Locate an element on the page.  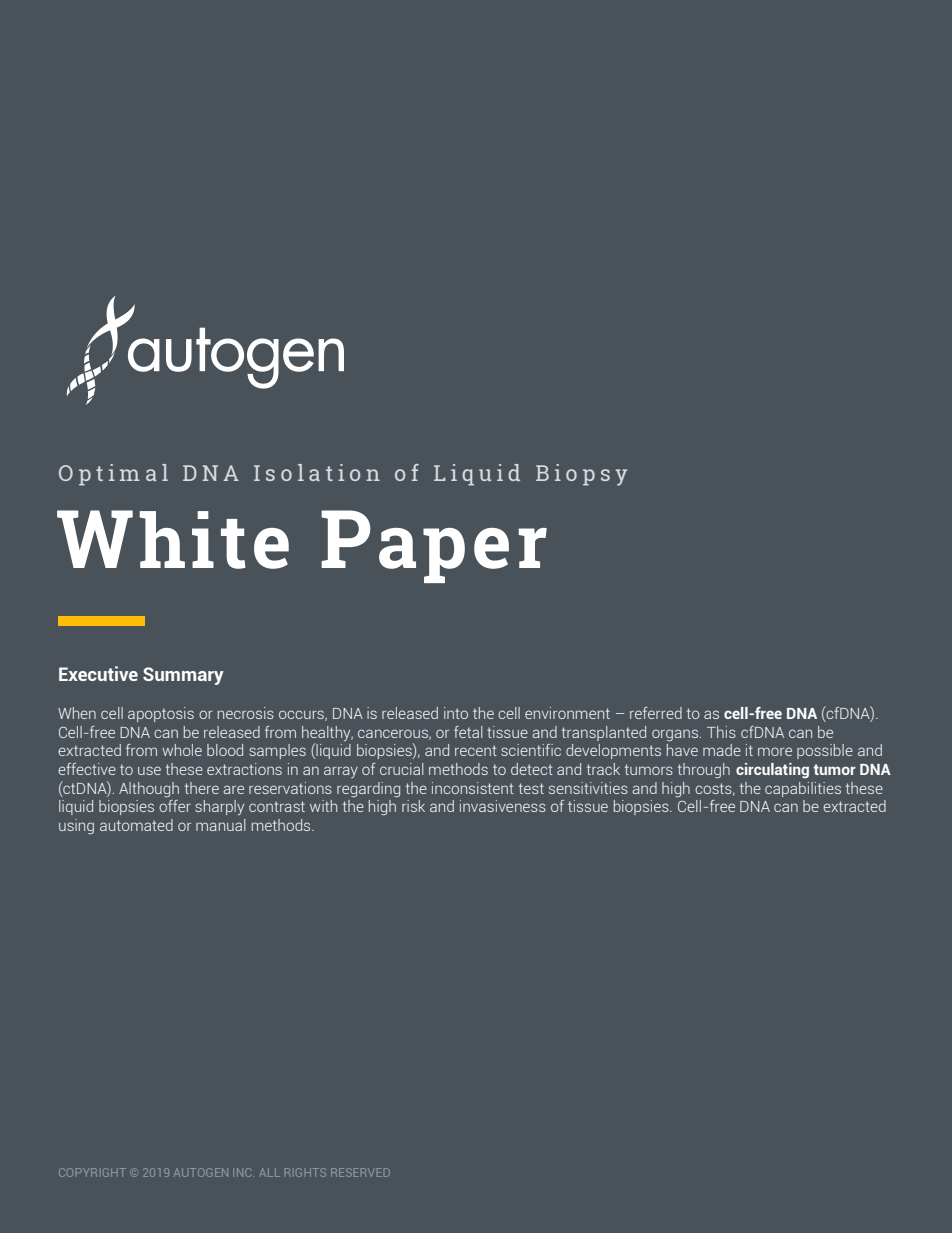
RIGHTS is located at coordinates (305, 1172).
